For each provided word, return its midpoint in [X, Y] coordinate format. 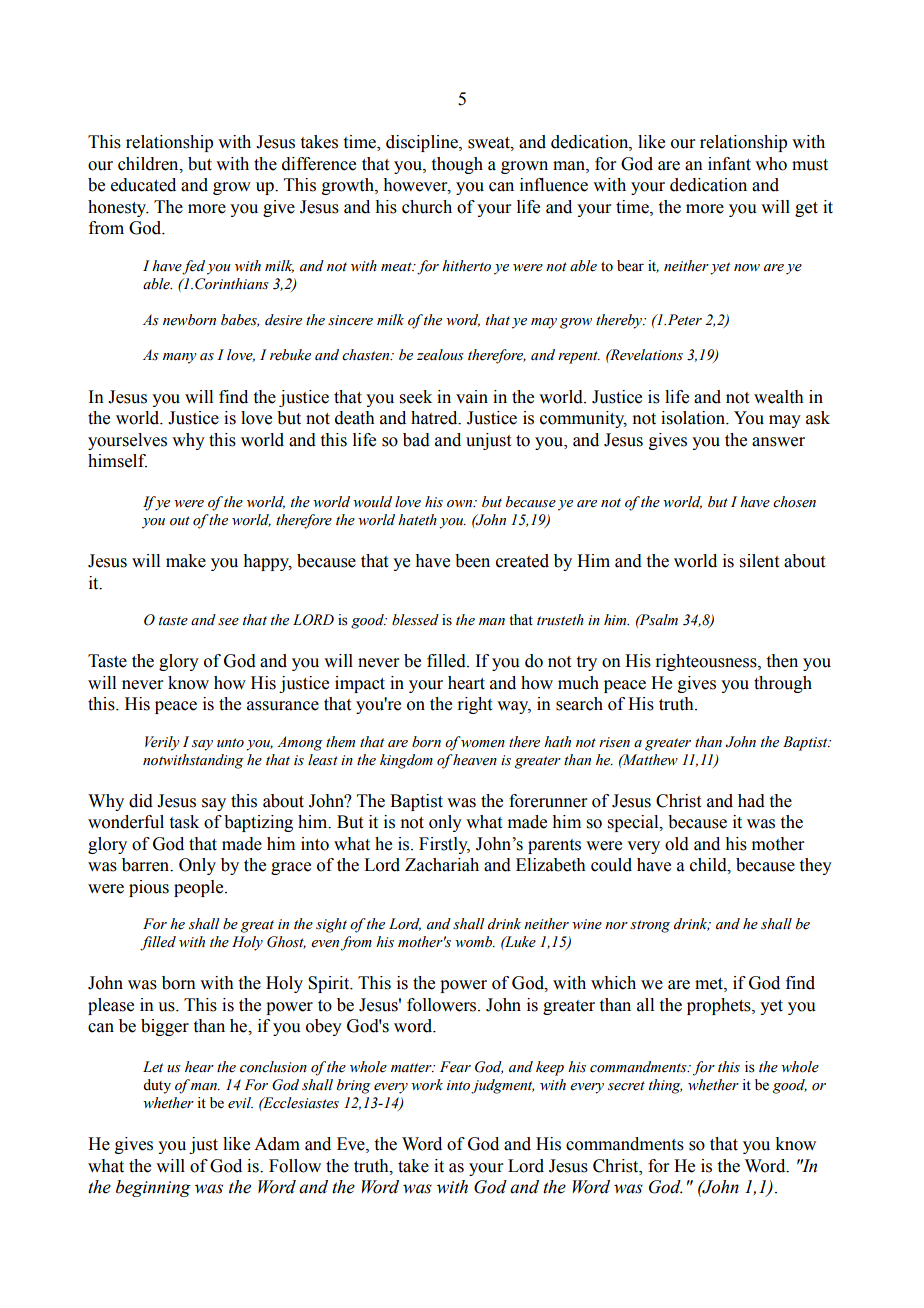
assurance [283, 706]
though [457, 165]
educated [143, 185]
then [782, 661]
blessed [415, 620]
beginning [153, 1188]
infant [729, 164]
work [427, 1085]
